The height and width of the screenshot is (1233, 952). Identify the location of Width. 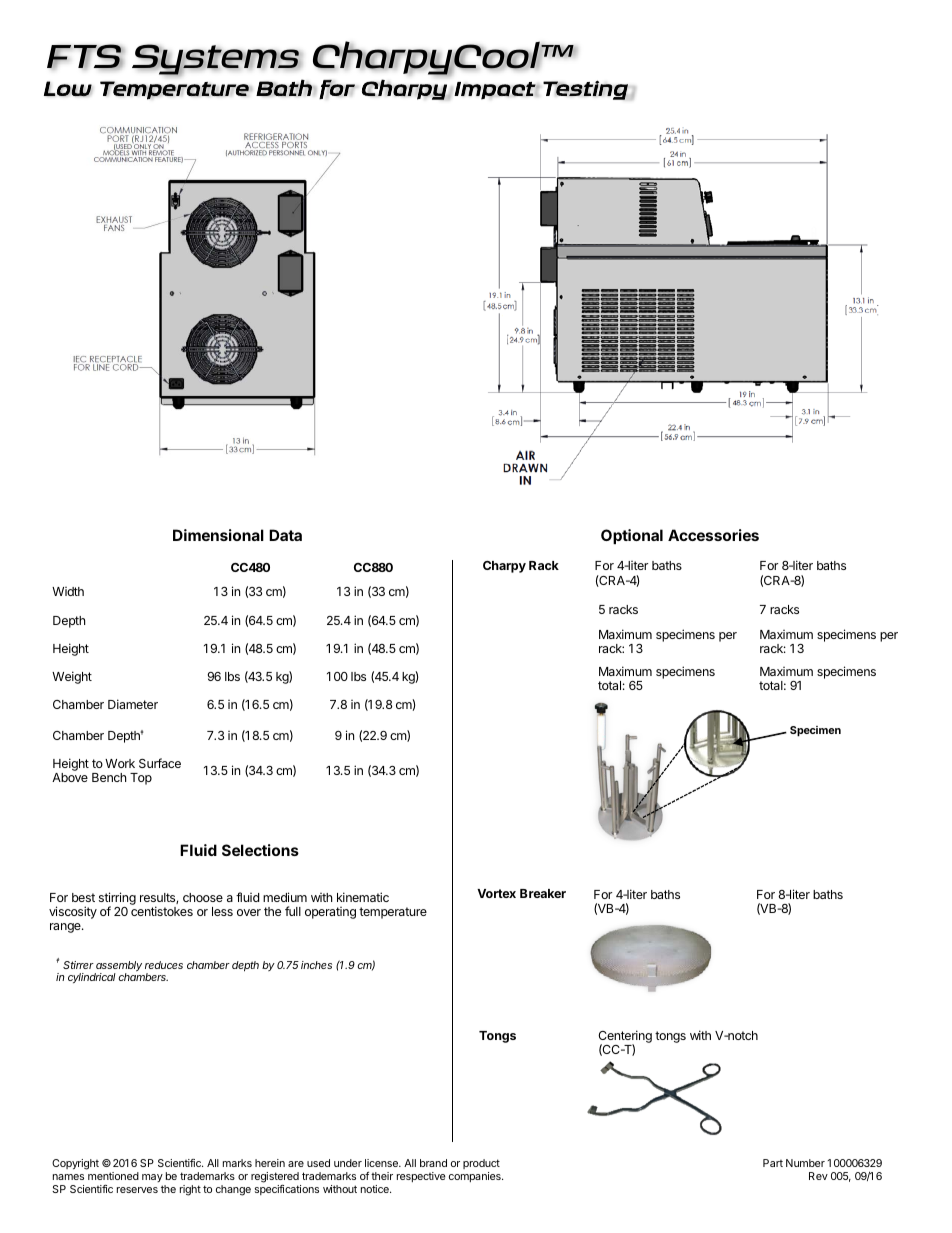
(68, 591).
